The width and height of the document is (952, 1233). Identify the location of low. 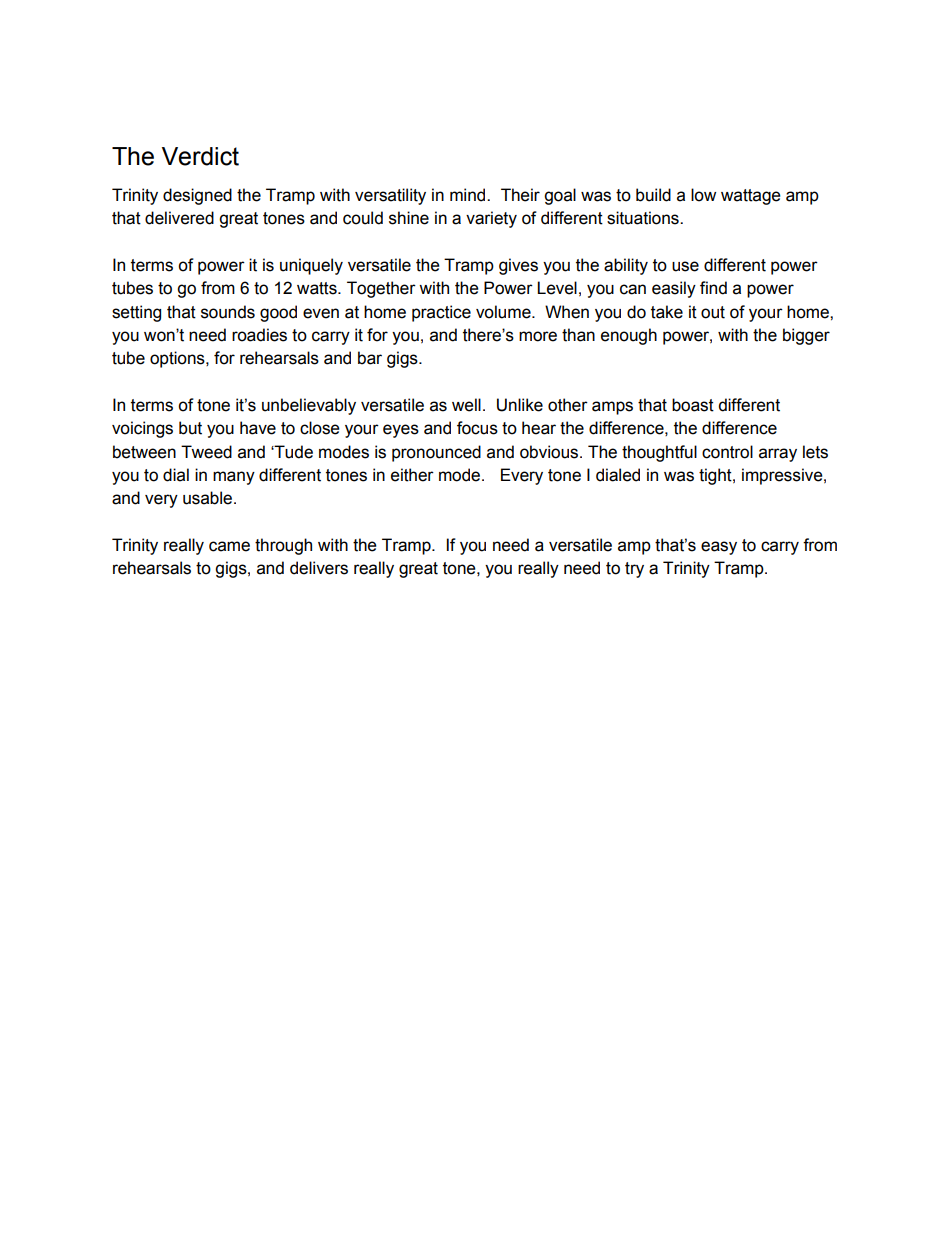
(703, 195).
